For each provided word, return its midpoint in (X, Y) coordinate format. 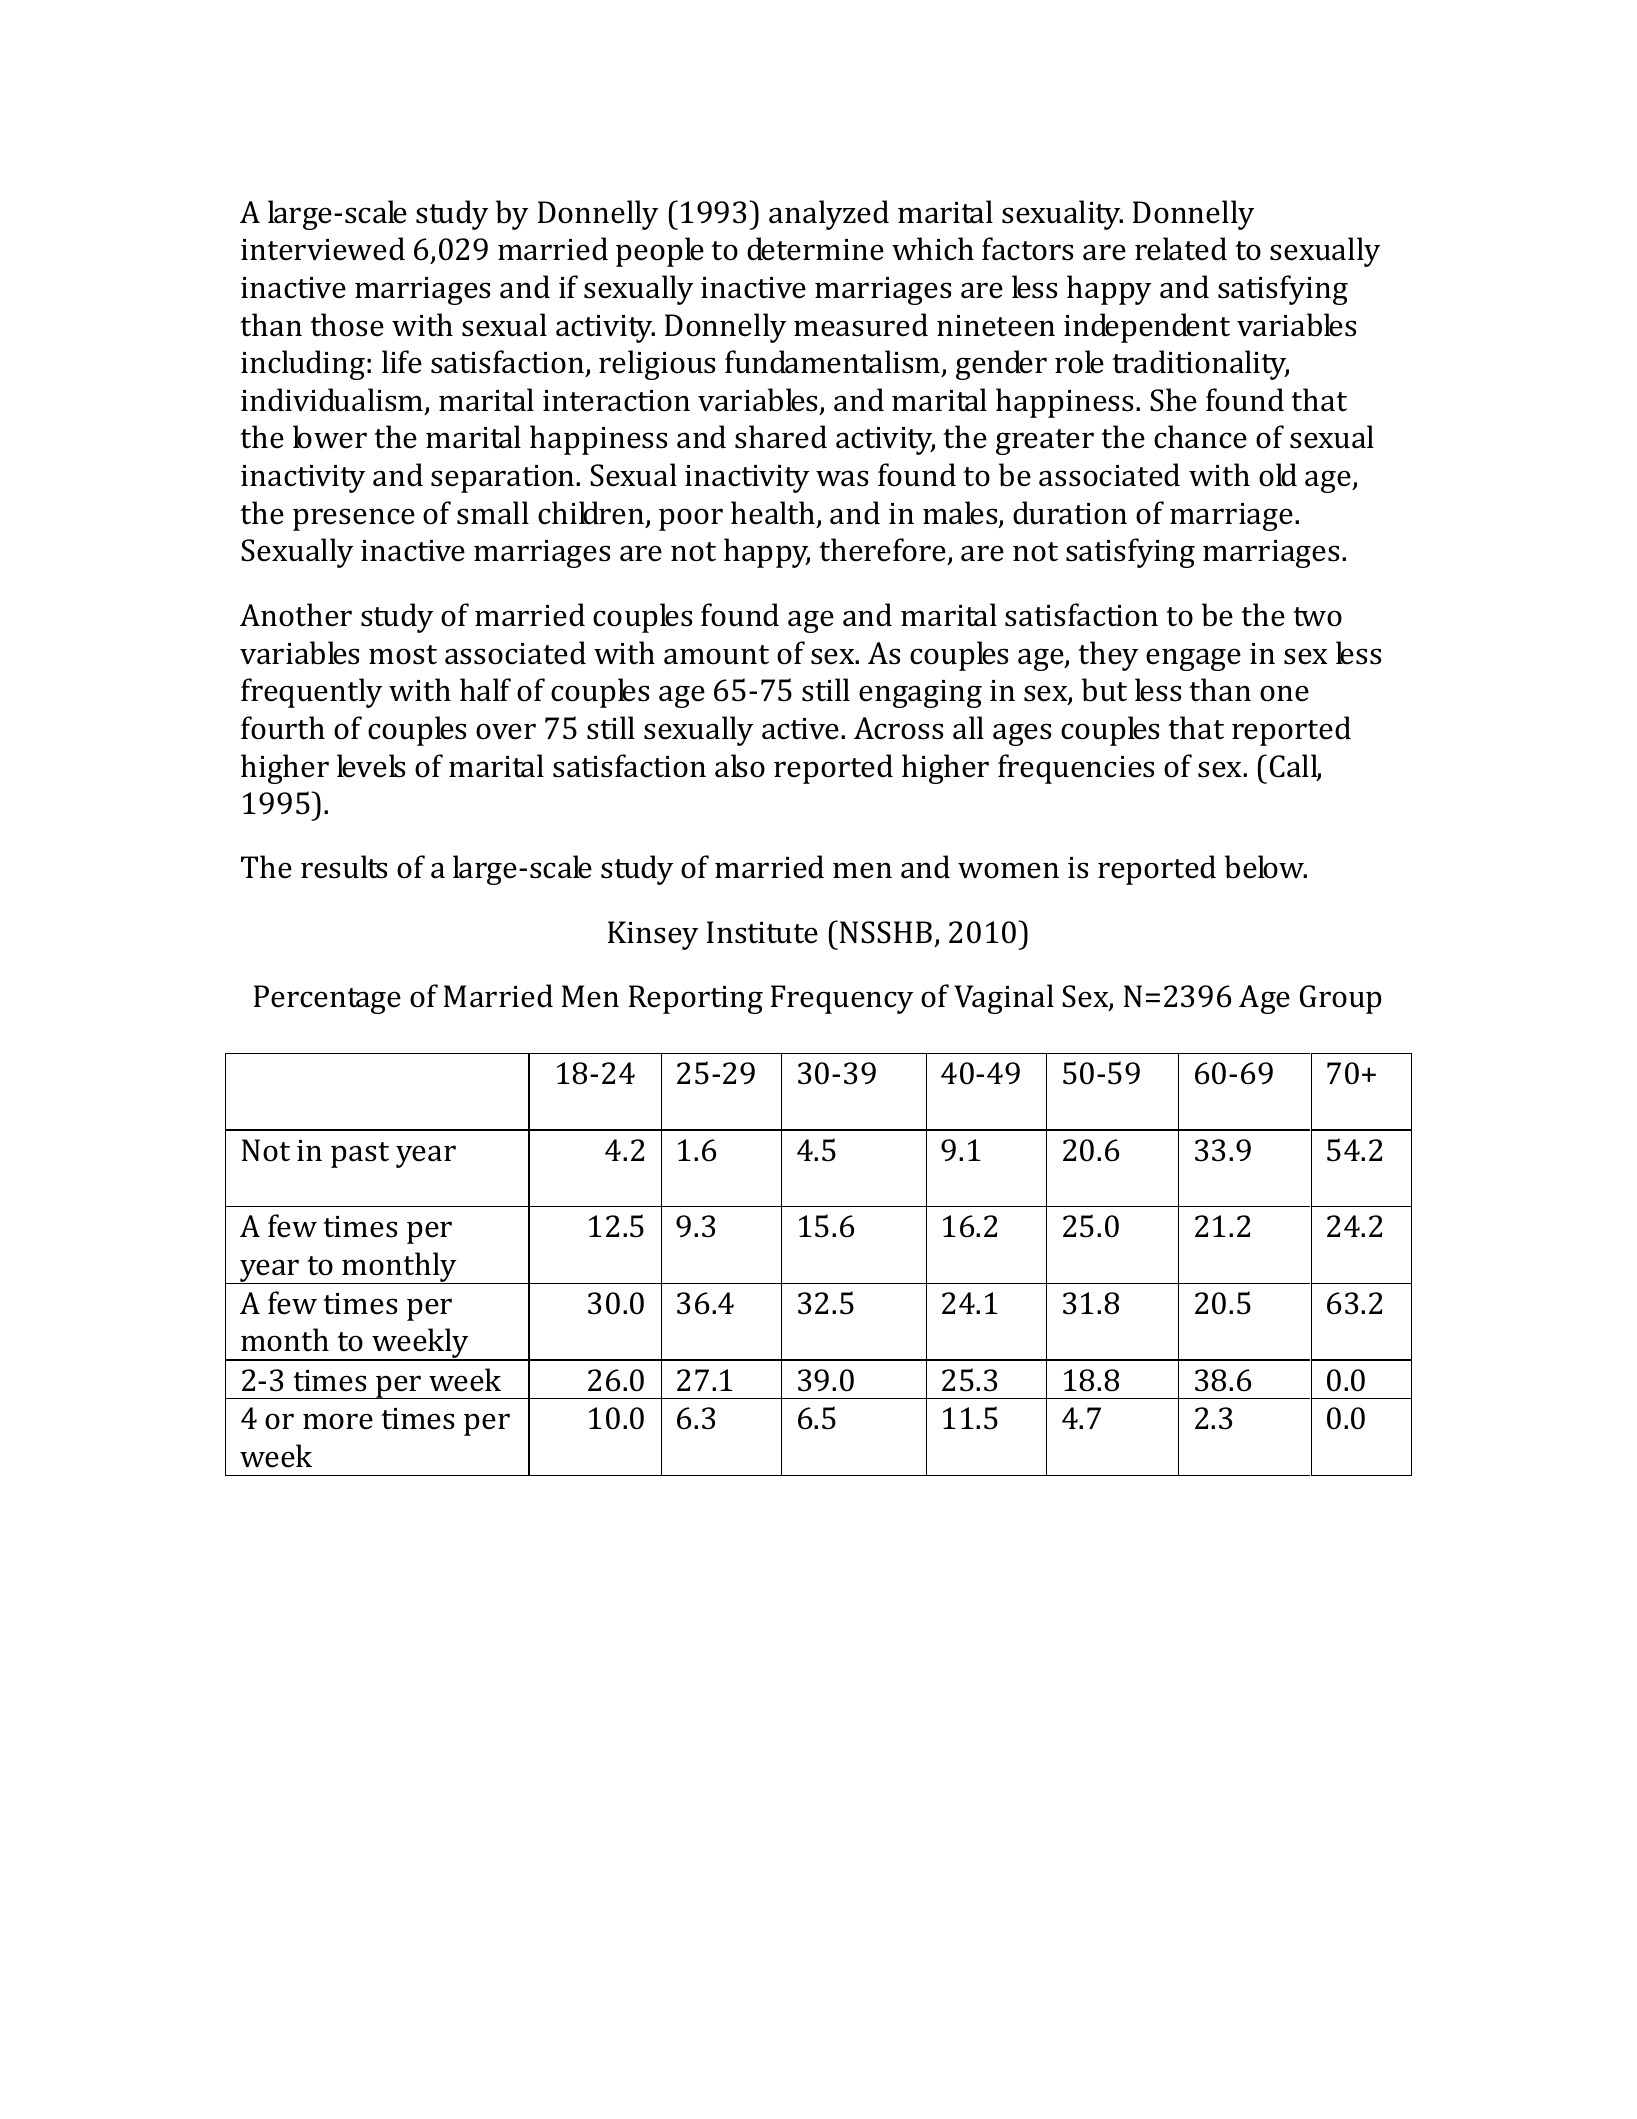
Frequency (842, 999)
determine (815, 249)
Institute (762, 932)
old (1278, 475)
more (338, 1421)
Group (1341, 999)
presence (354, 519)
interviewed (323, 249)
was (842, 478)
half (485, 690)
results (344, 867)
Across (898, 728)
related (1181, 249)
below (1266, 867)
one (1284, 693)
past (360, 1155)
